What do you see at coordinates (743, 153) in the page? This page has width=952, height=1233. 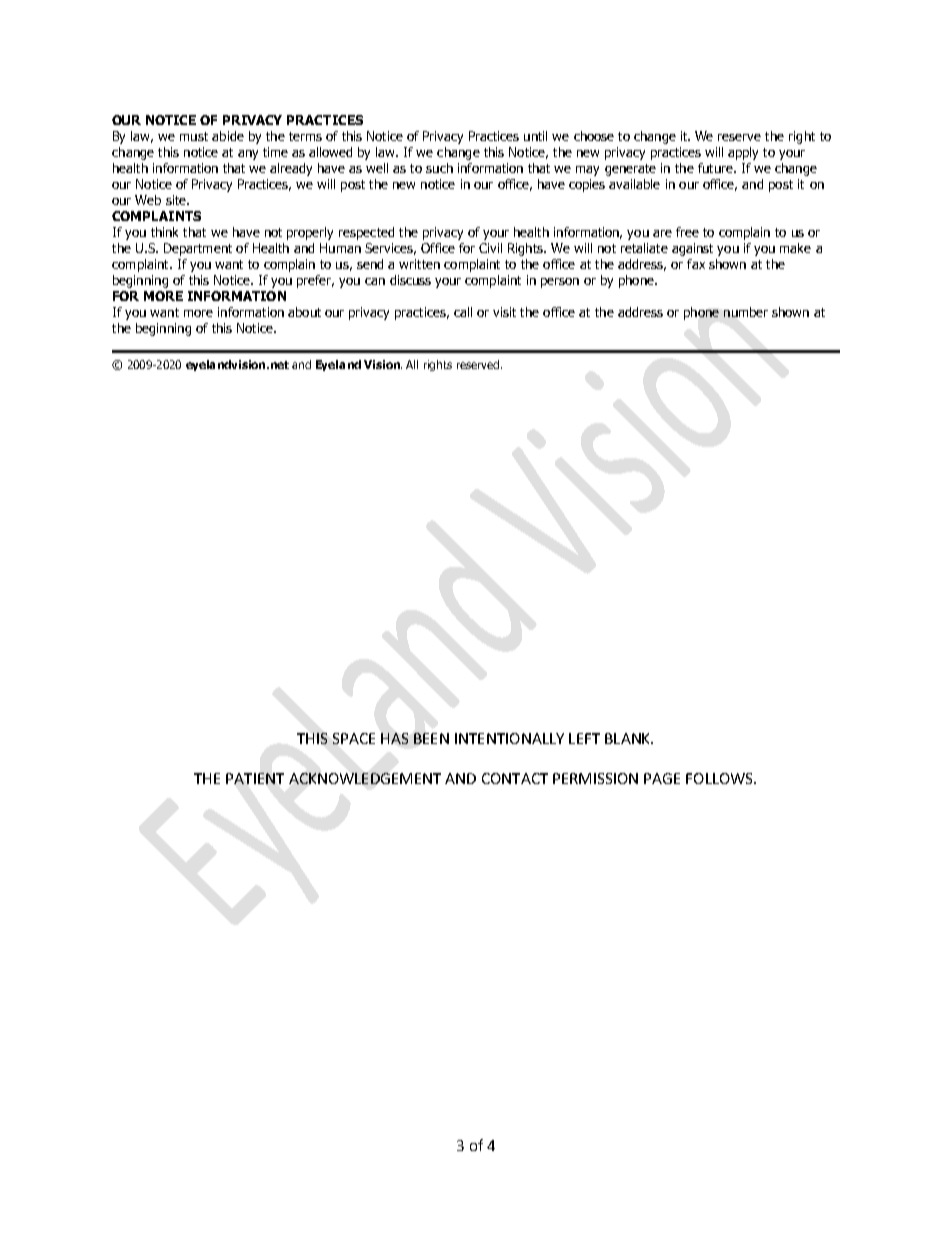 I see `apply` at bounding box center [743, 153].
